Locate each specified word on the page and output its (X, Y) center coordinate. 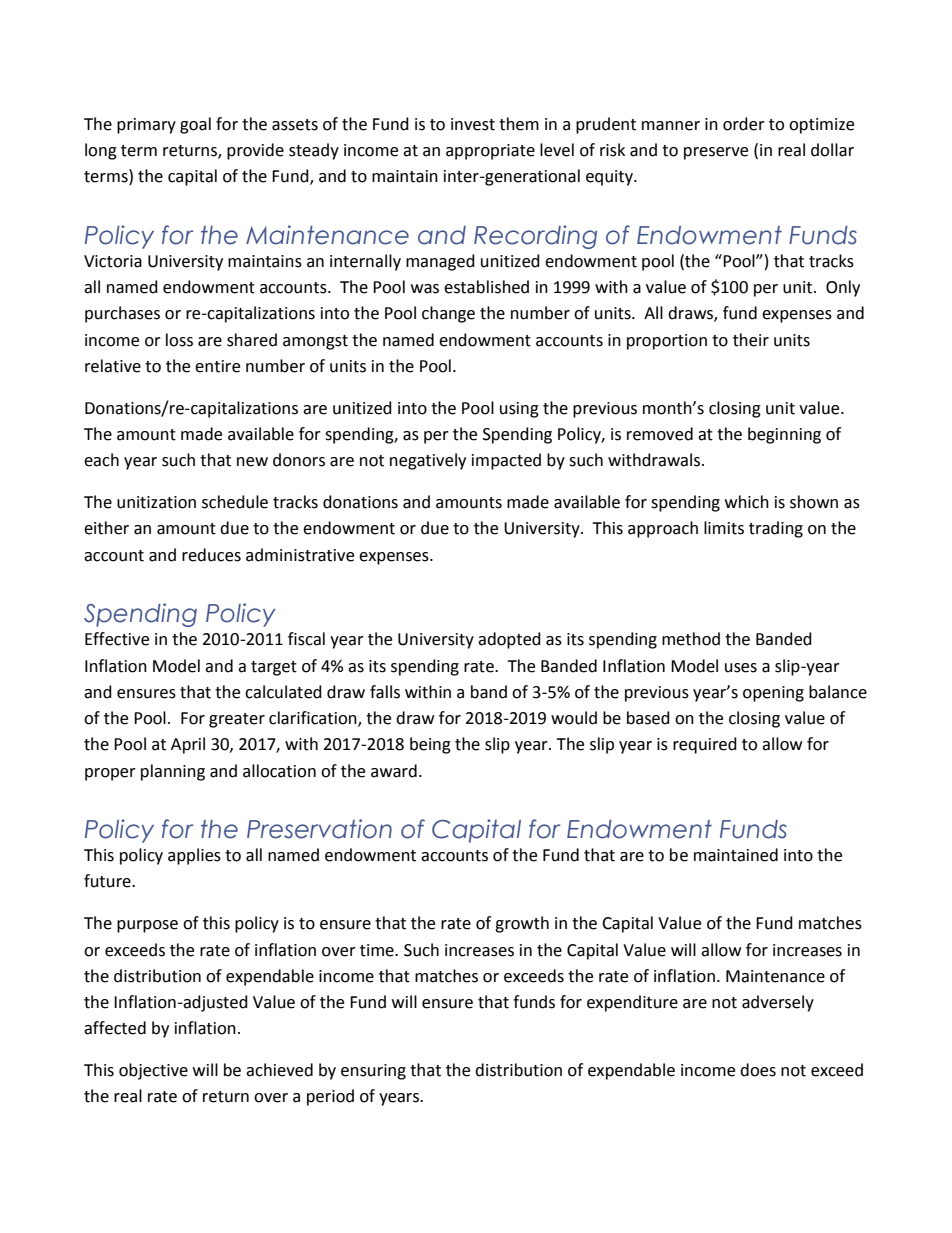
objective (153, 1071)
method (691, 639)
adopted (509, 640)
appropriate (490, 152)
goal (195, 125)
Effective (117, 639)
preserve (716, 153)
